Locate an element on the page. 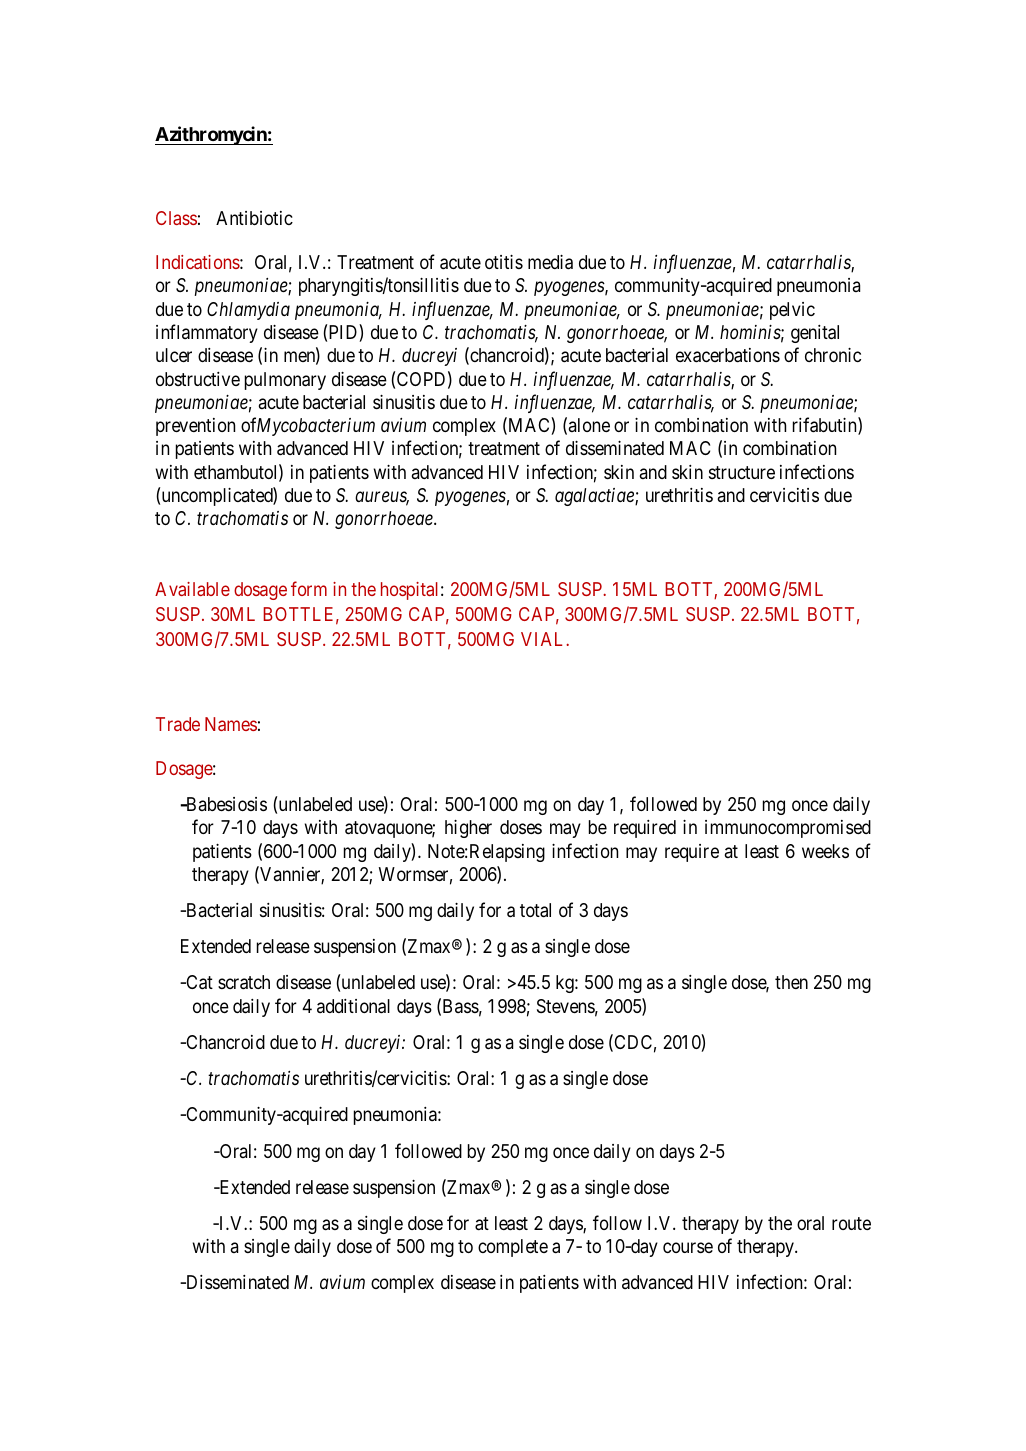  otitis is located at coordinates (504, 262).
